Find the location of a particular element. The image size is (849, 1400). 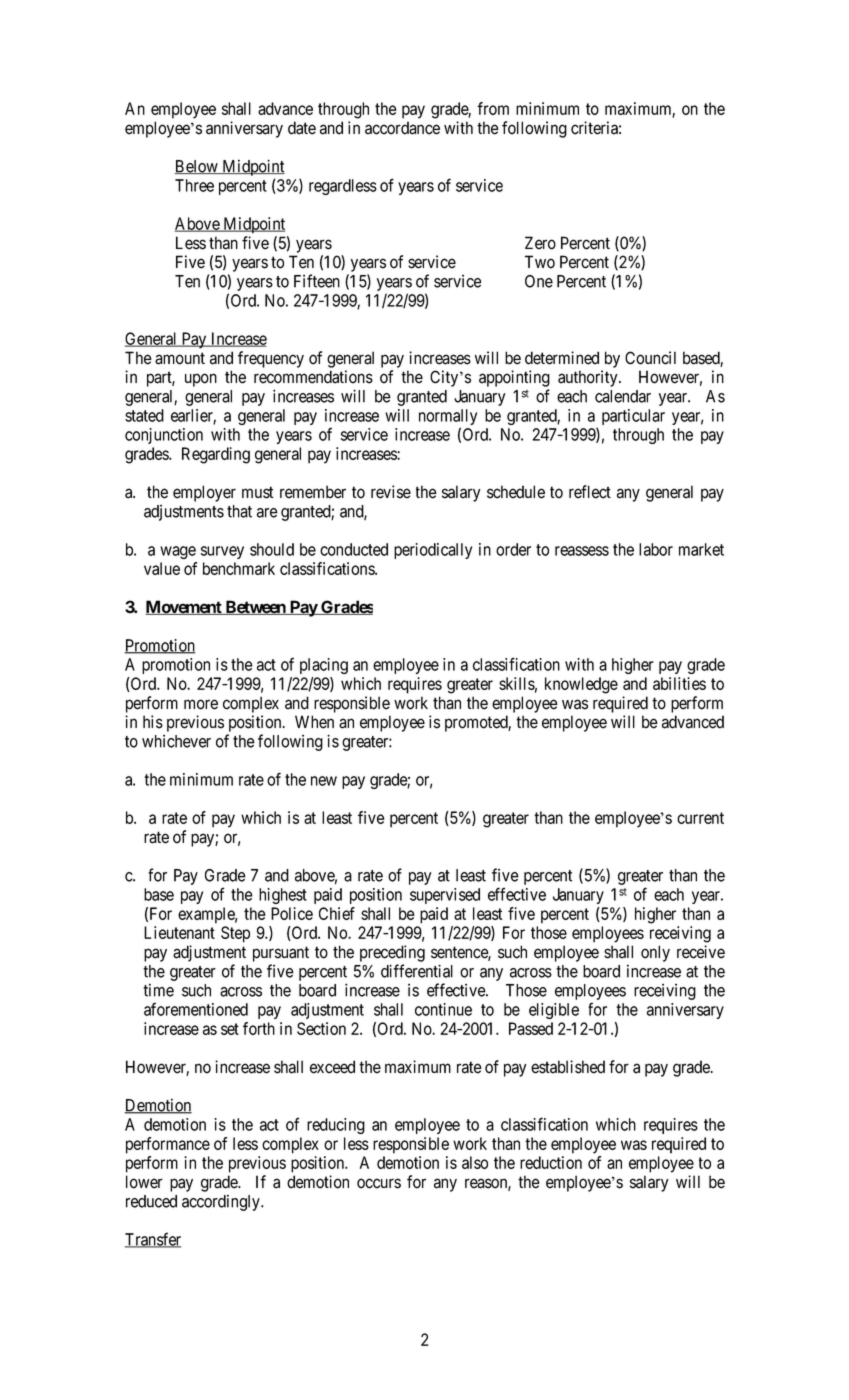

Council is located at coordinates (650, 358).
